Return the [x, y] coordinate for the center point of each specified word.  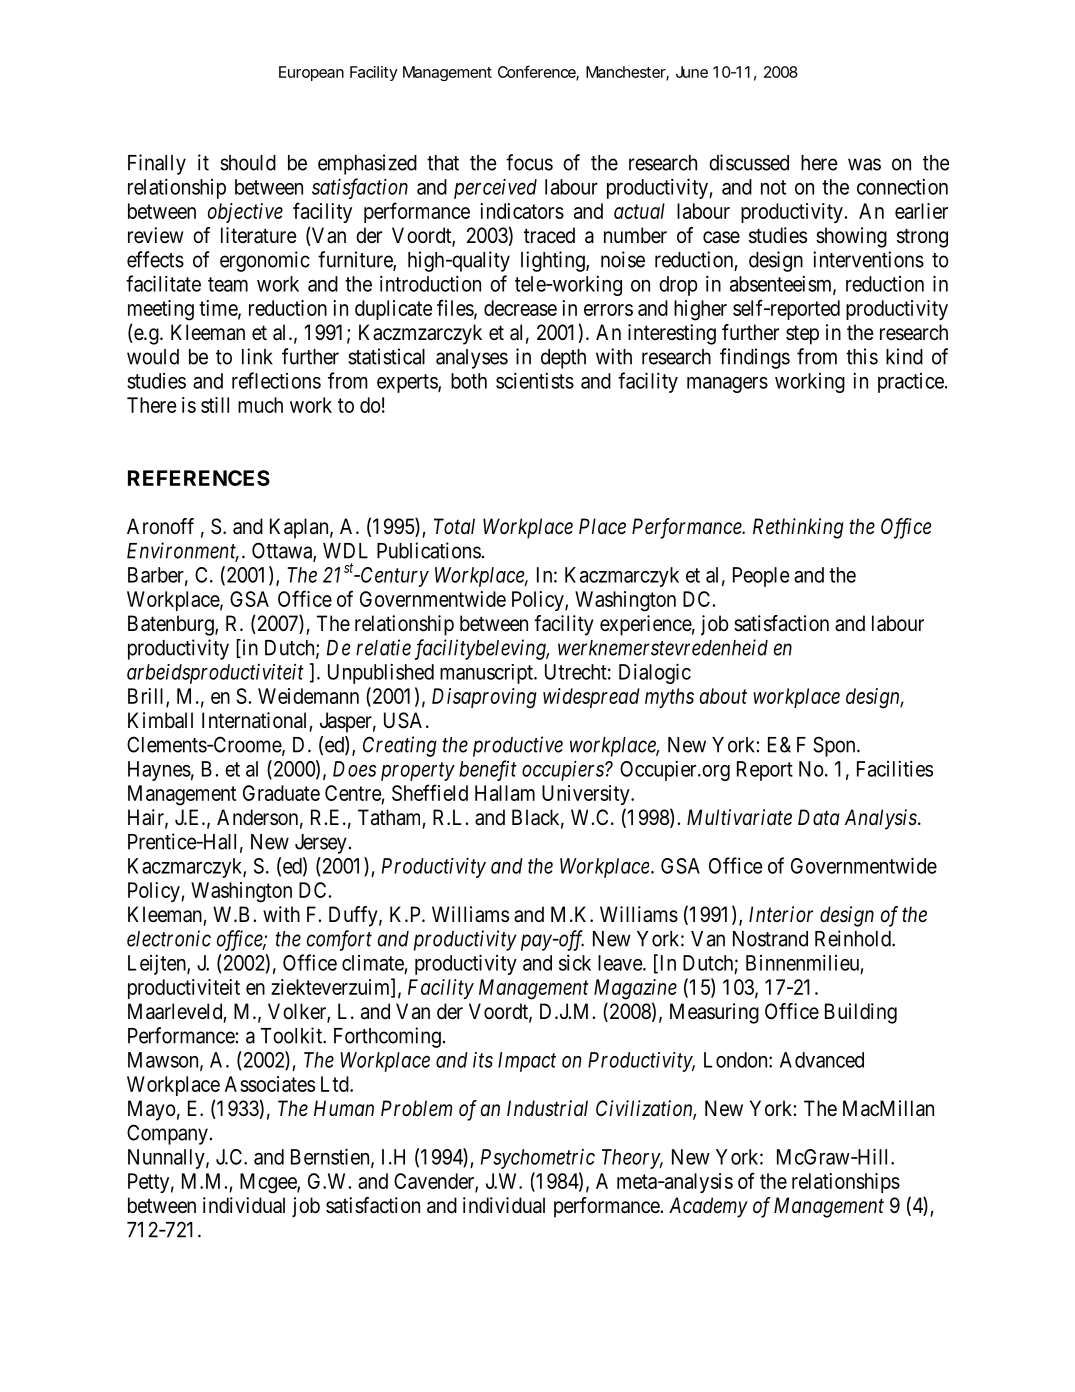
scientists [535, 380]
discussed [749, 162]
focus [529, 162]
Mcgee [269, 1183]
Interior [781, 914]
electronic [169, 938]
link [257, 356]
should [248, 163]
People [761, 577]
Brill [147, 697]
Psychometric [538, 1159]
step [802, 335]
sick [575, 962]
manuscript [487, 674]
